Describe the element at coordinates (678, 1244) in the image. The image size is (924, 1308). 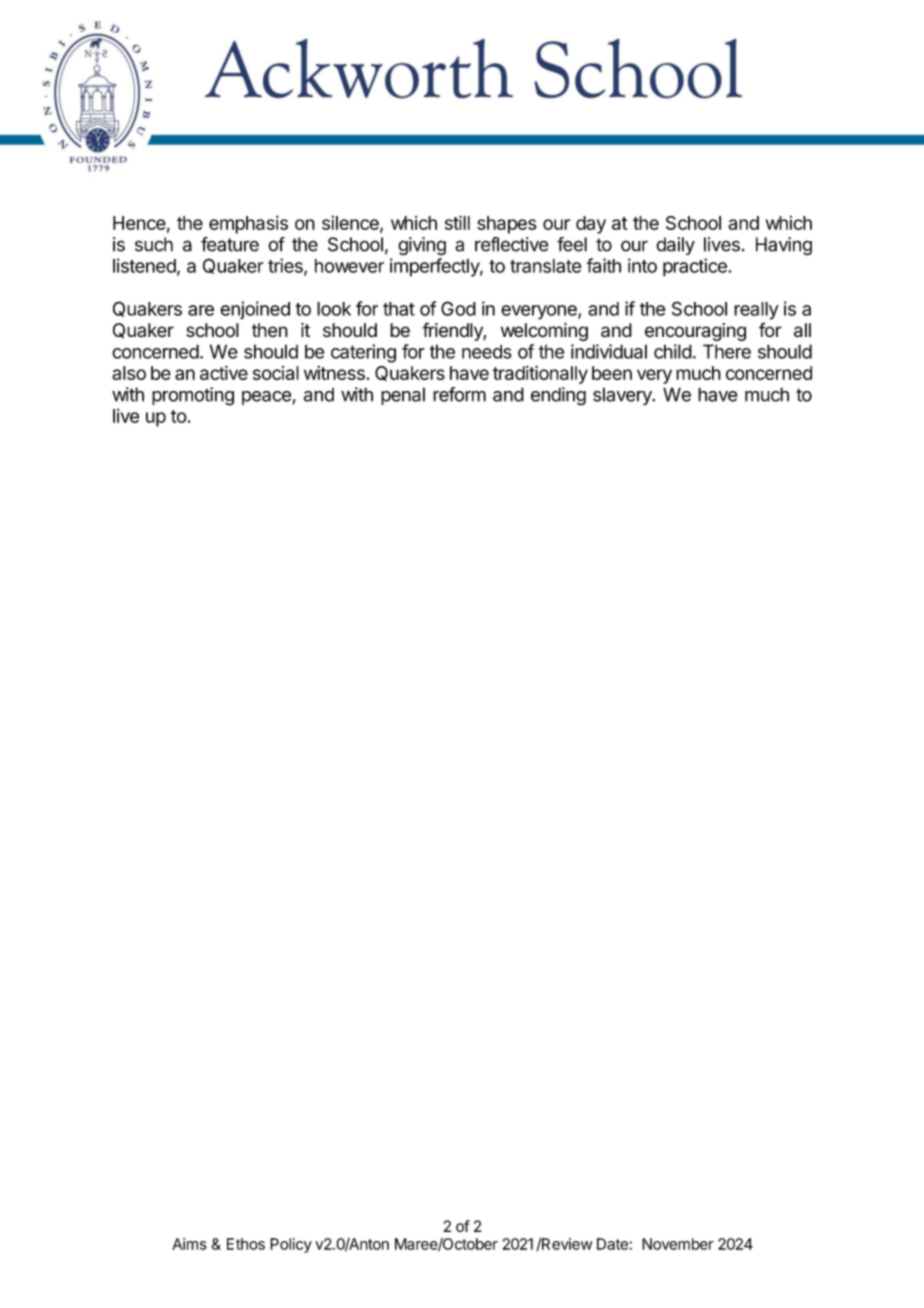
I see `November` at that location.
